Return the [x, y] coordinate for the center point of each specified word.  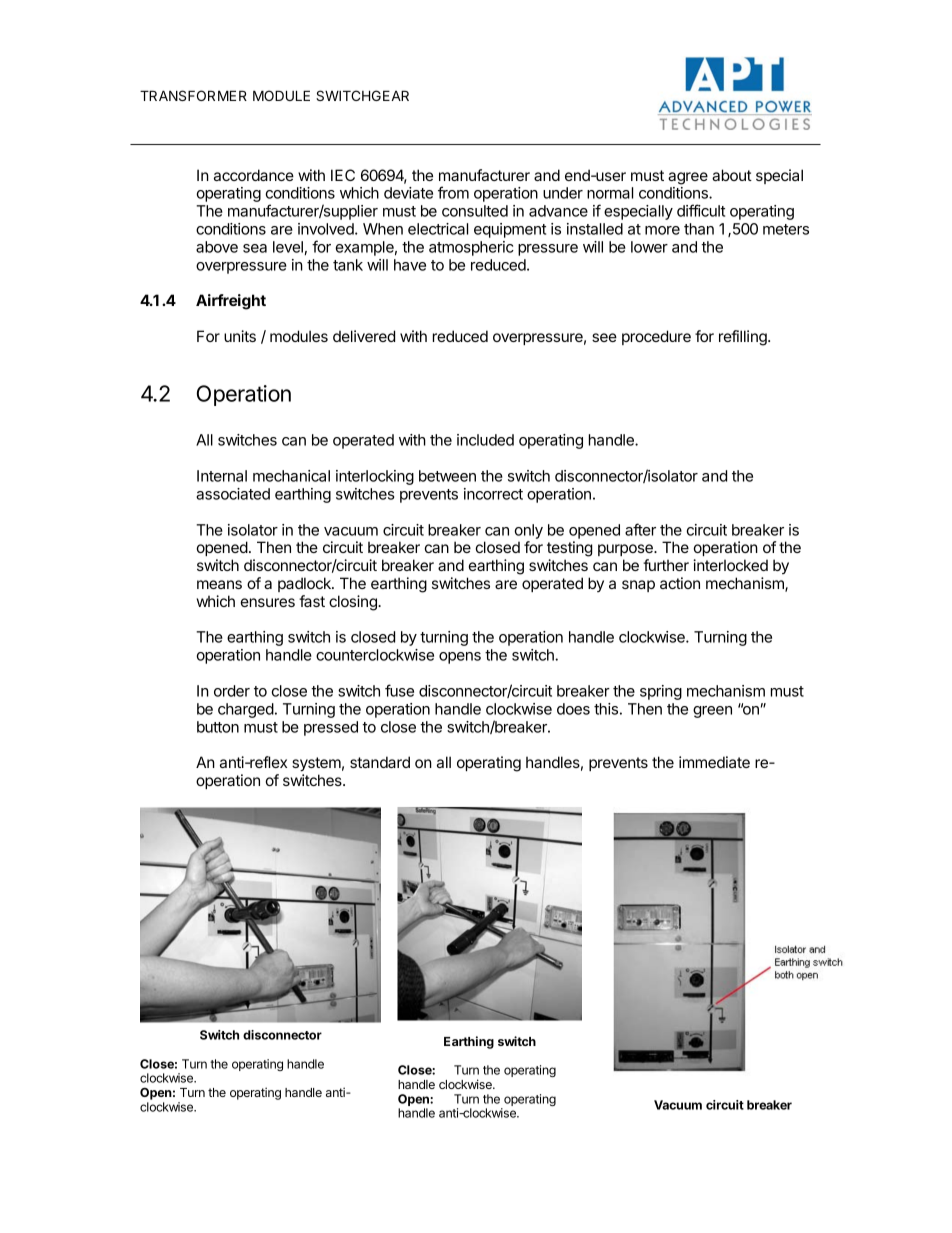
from [453, 192]
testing [569, 549]
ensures [268, 602]
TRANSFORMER [193, 95]
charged [246, 710]
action [680, 583]
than [699, 229]
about [732, 175]
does [573, 709]
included [485, 440]
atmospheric [471, 248]
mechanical [291, 476]
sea [255, 248]
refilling [744, 338]
